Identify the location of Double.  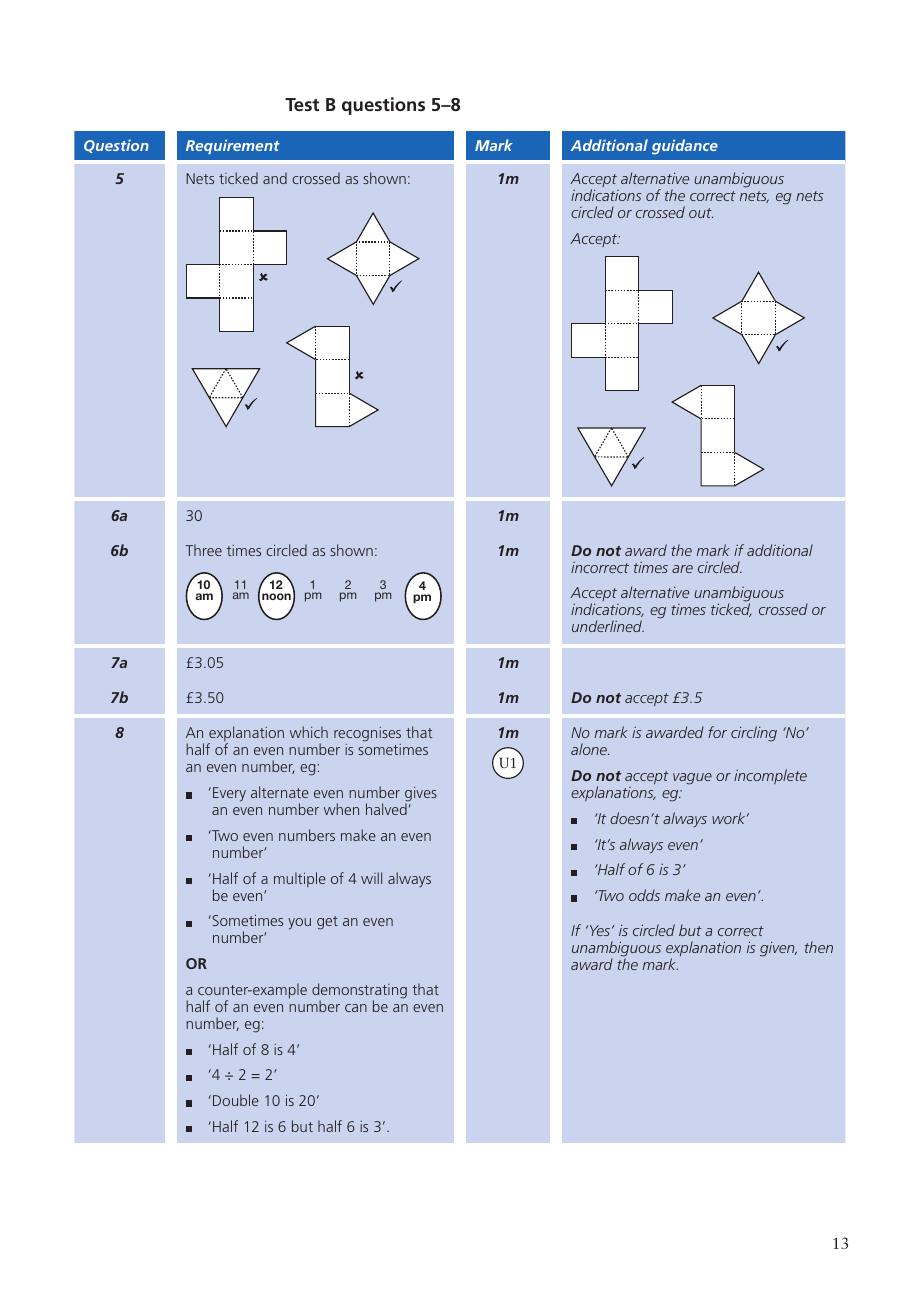
(236, 1100).
